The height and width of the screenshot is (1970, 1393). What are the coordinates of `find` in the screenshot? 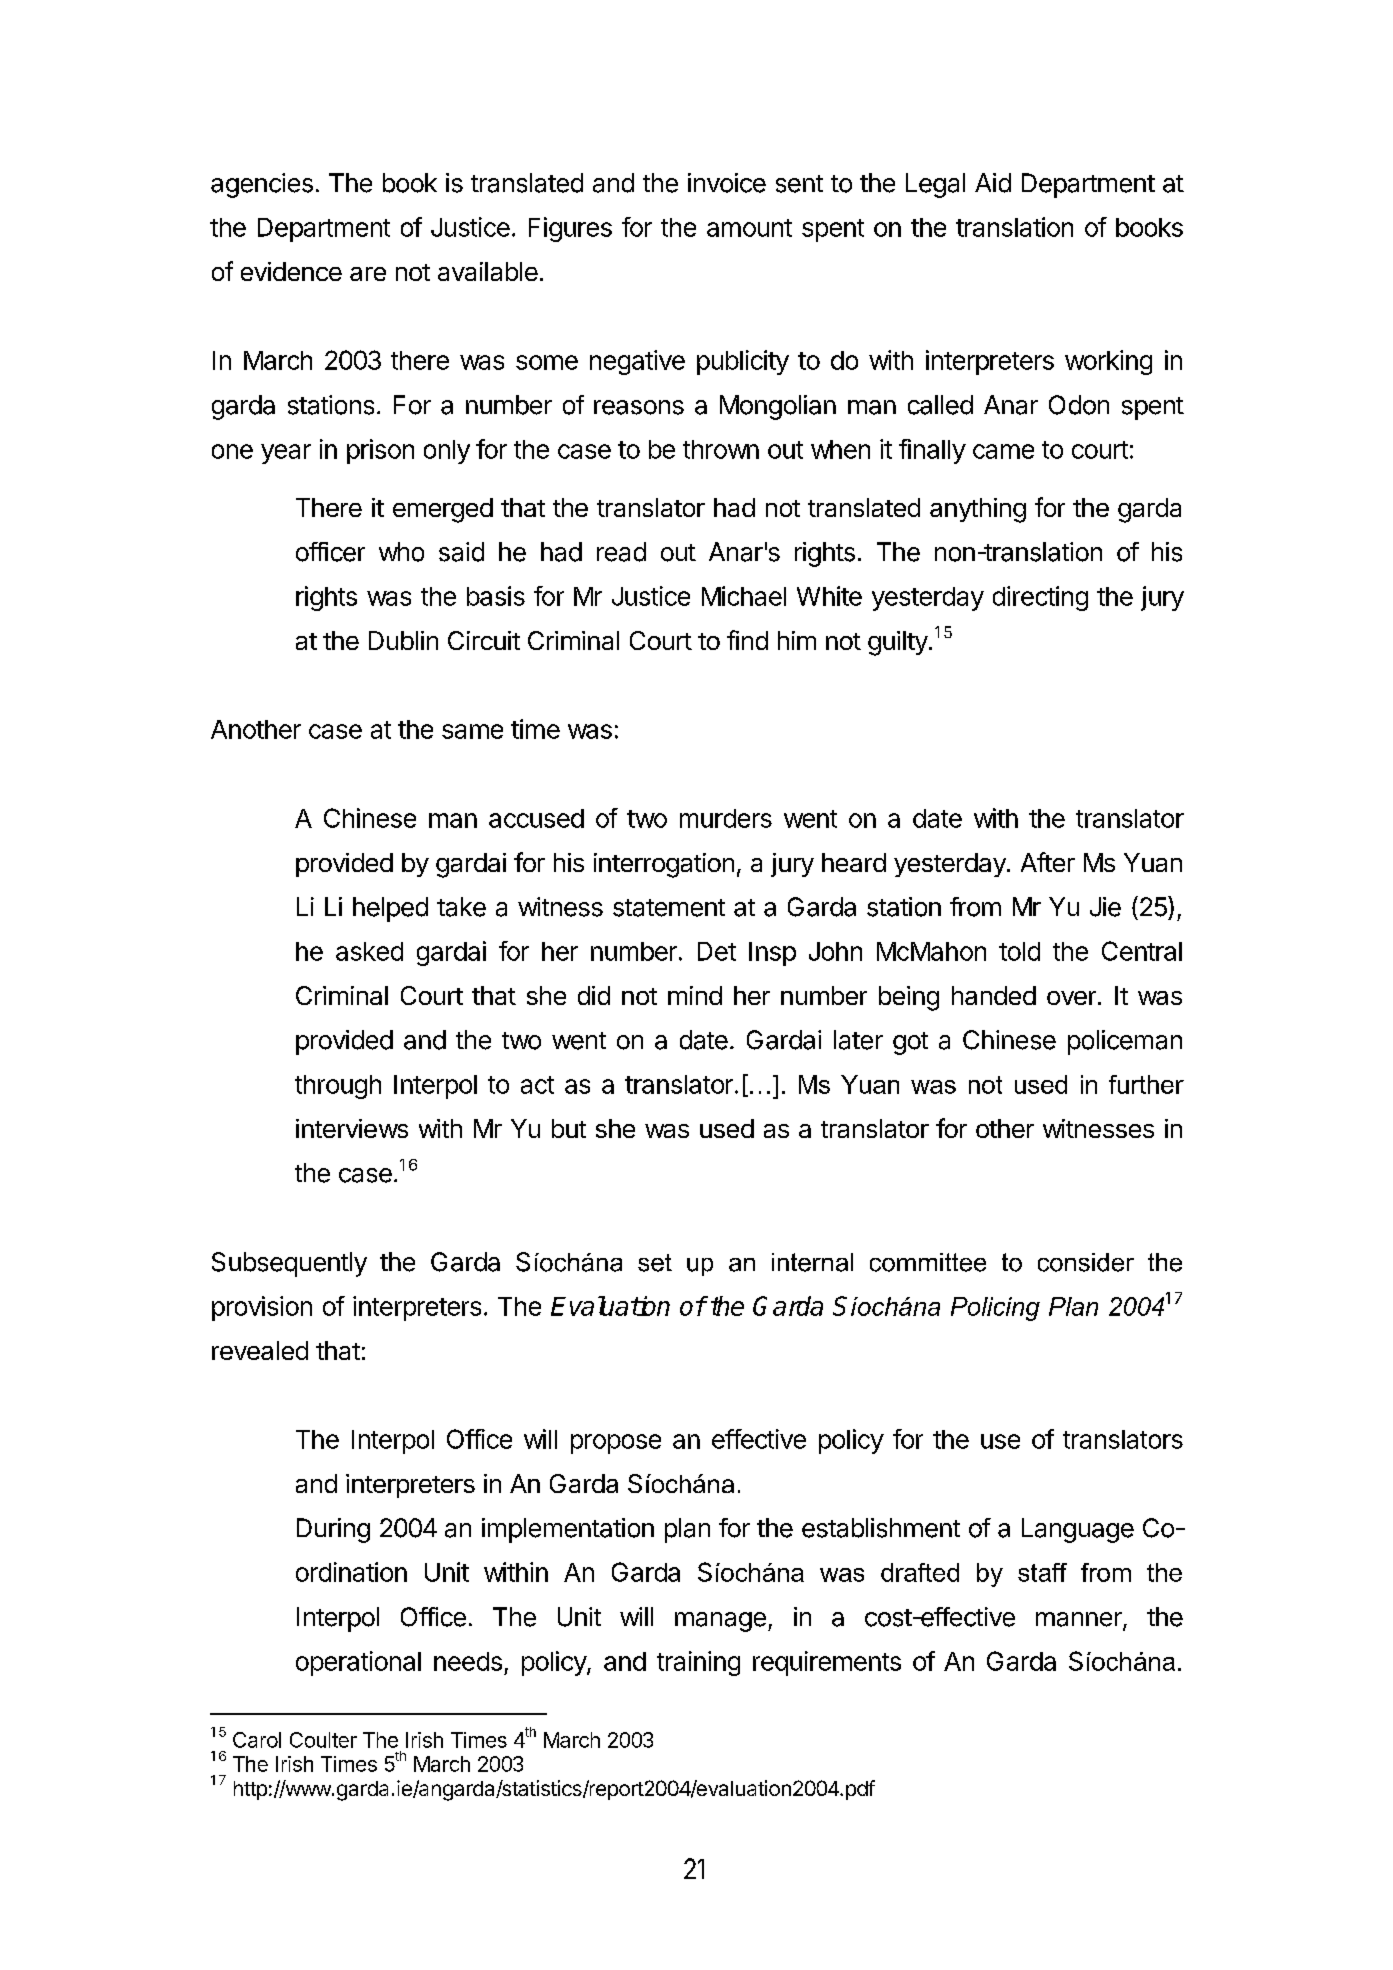 It's located at (747, 640).
